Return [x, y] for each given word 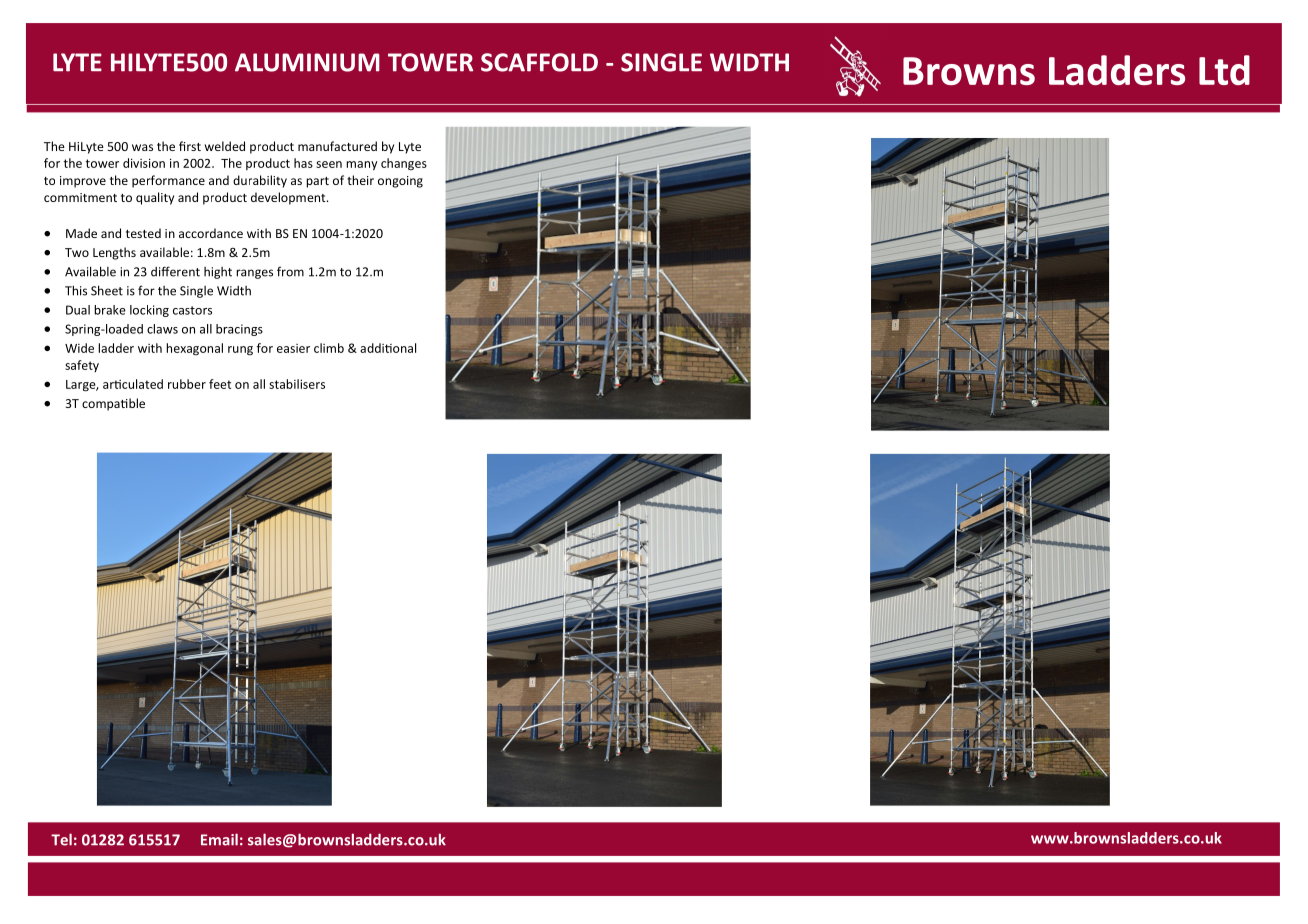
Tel [61, 839]
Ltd [1224, 70]
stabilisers [297, 384]
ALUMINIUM [307, 62]
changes [404, 164]
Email [219, 839]
